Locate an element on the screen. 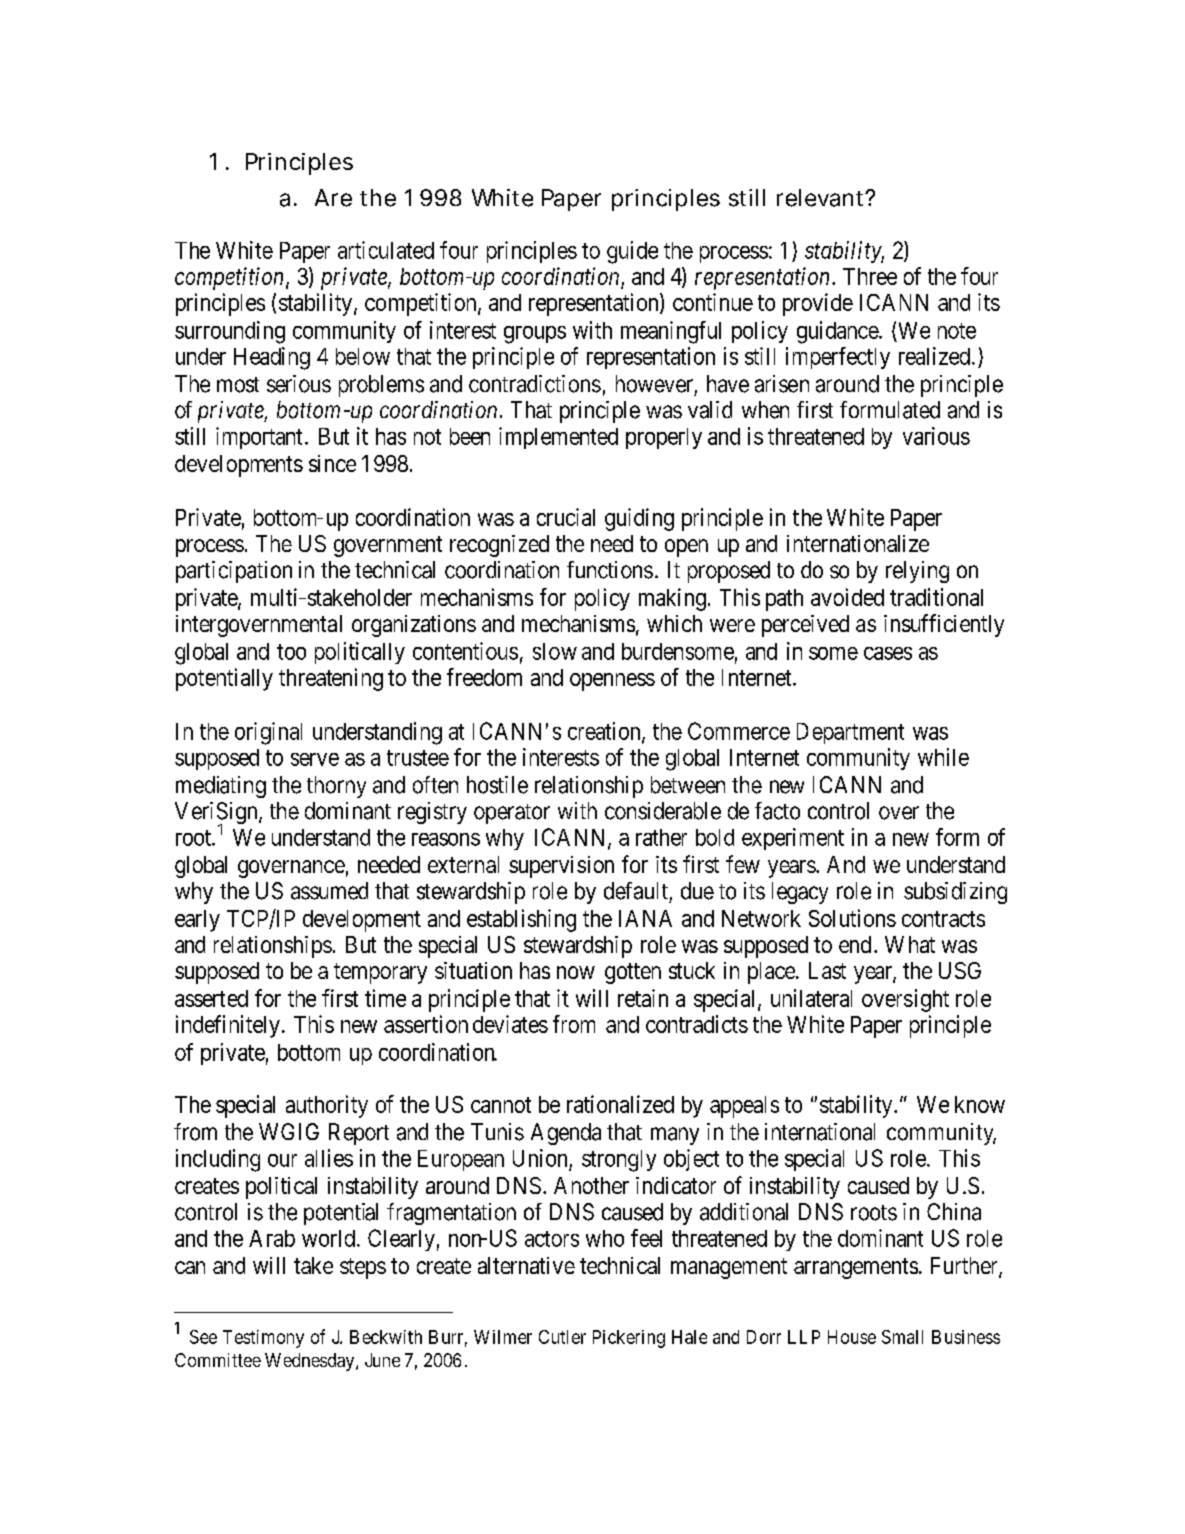  authority is located at coordinates (327, 1106).
